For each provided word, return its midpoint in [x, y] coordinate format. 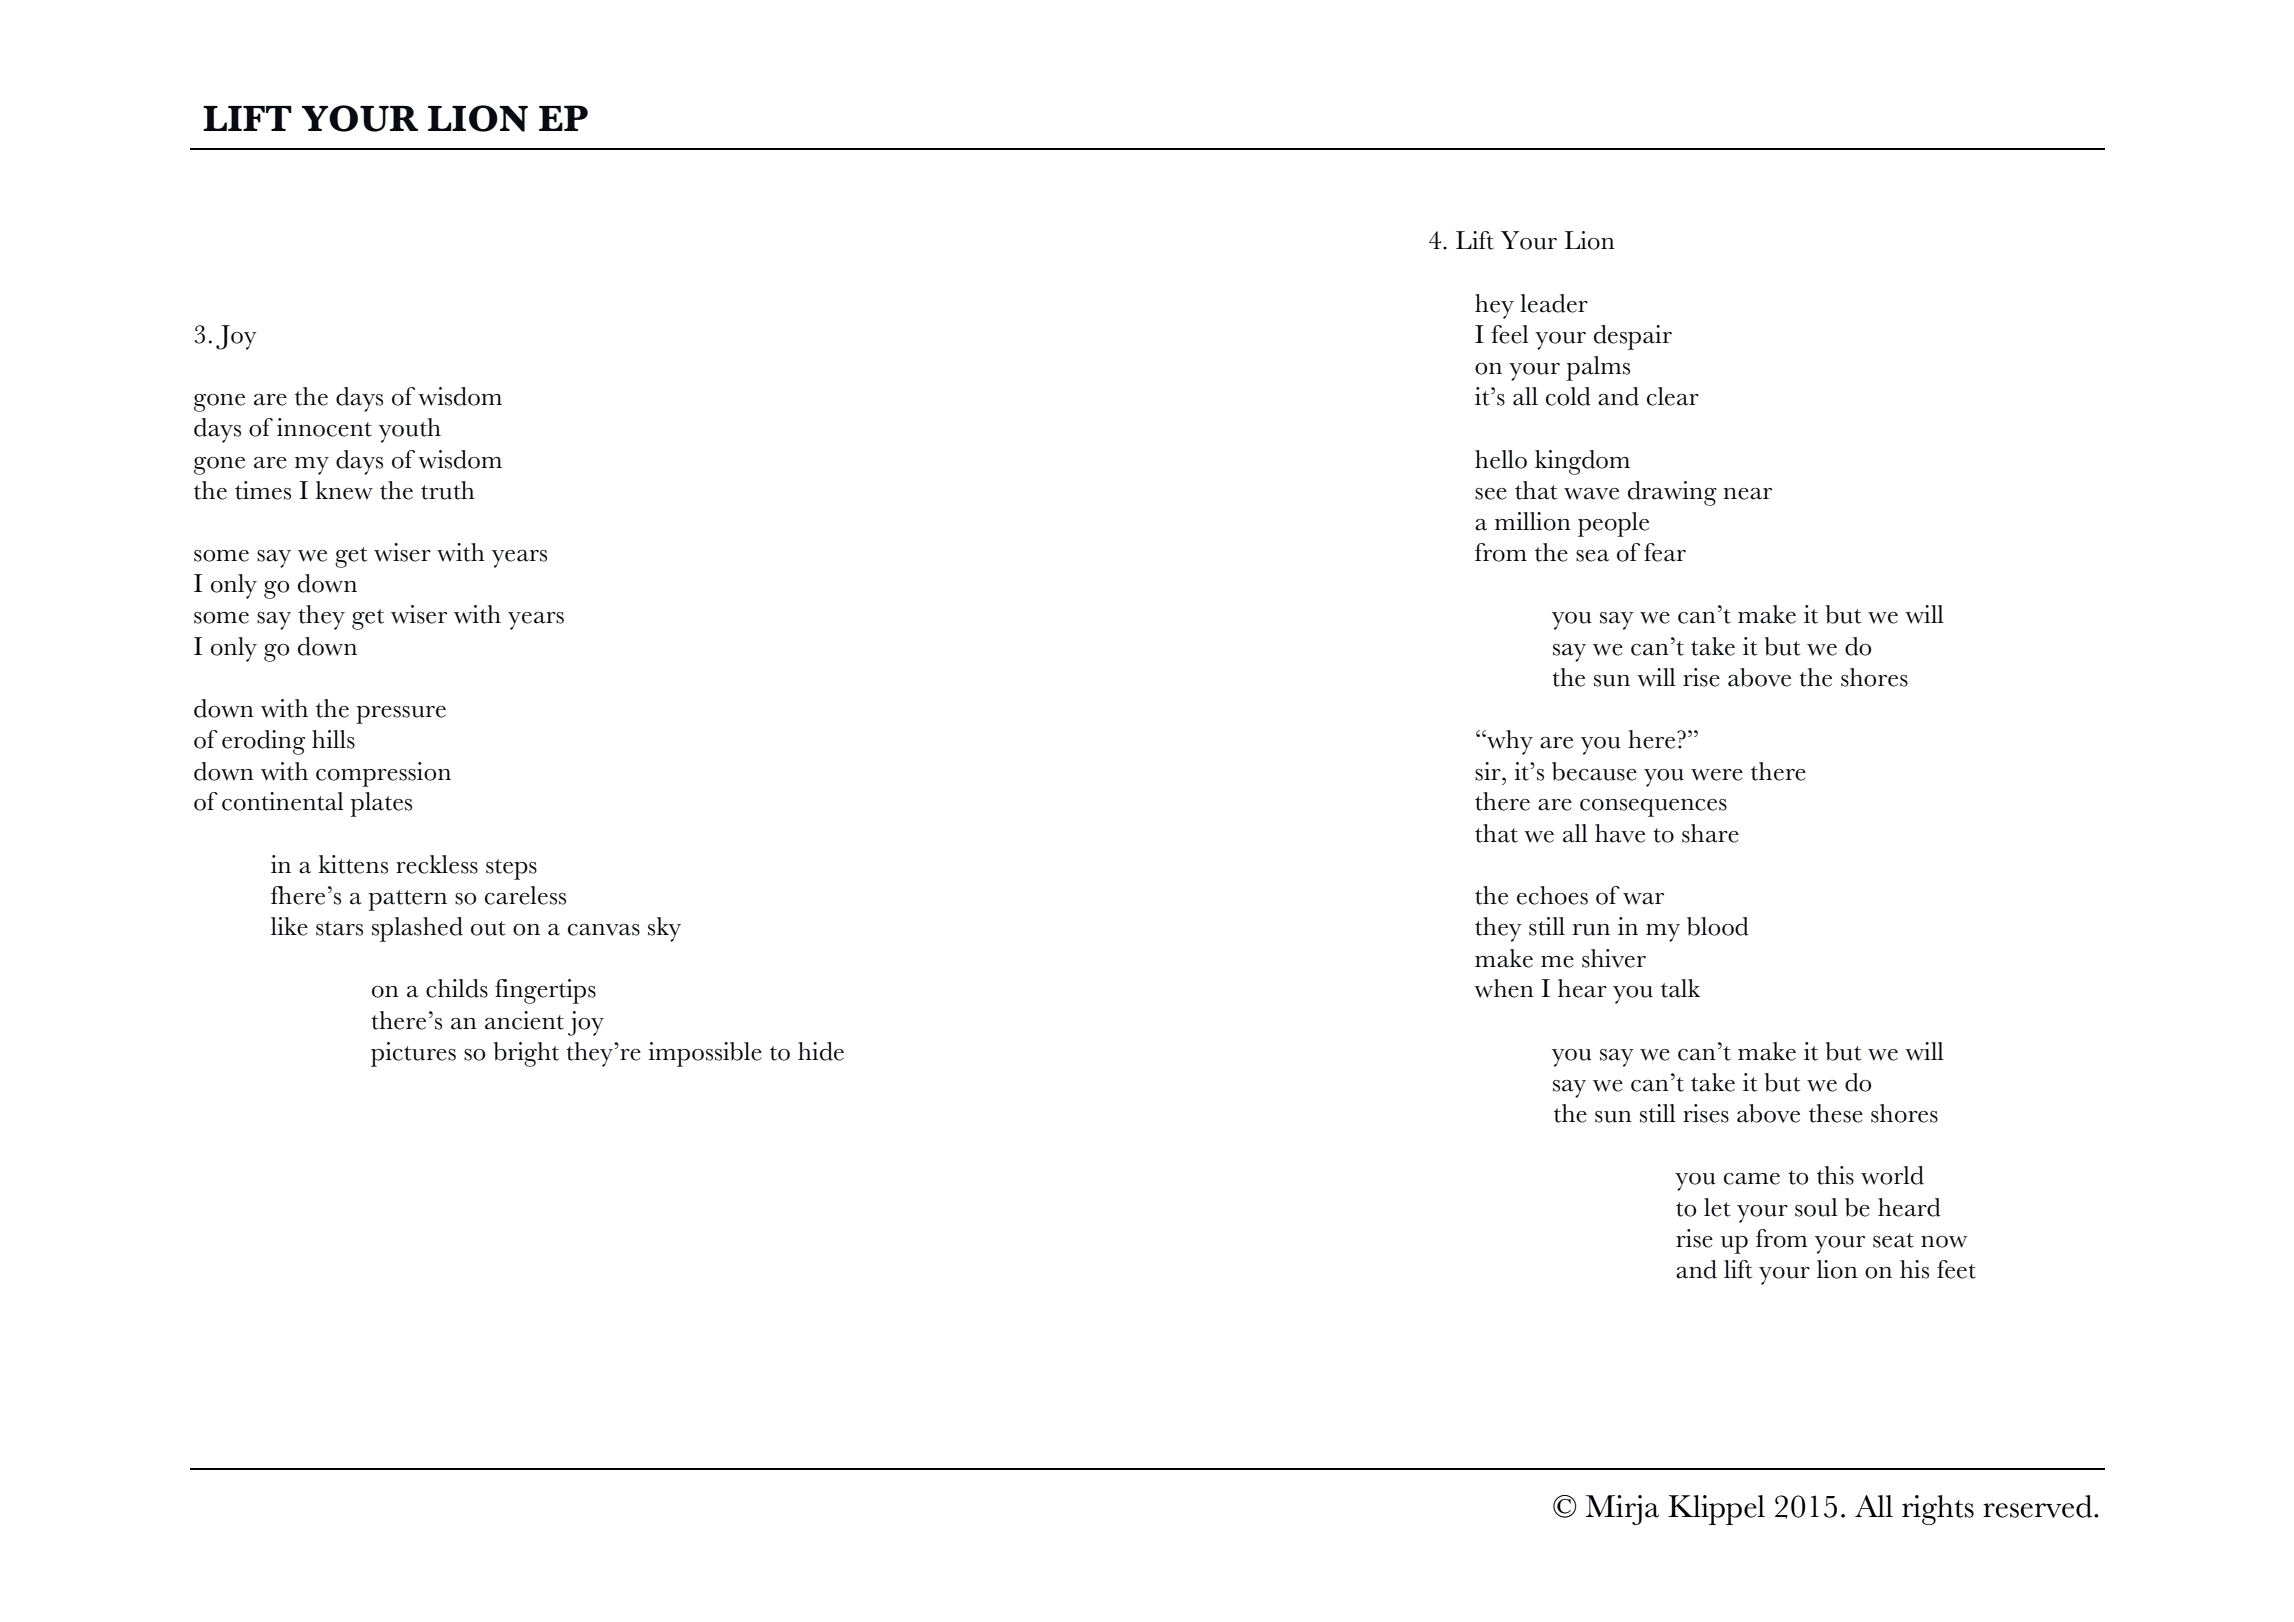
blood [1718, 926]
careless [525, 895]
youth [410, 430]
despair [1633, 337]
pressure [401, 715]
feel [1510, 334]
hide [821, 1051]
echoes [1552, 895]
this [1835, 1175]
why [1509, 742]
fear [1665, 552]
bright [526, 1054]
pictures [413, 1054]
